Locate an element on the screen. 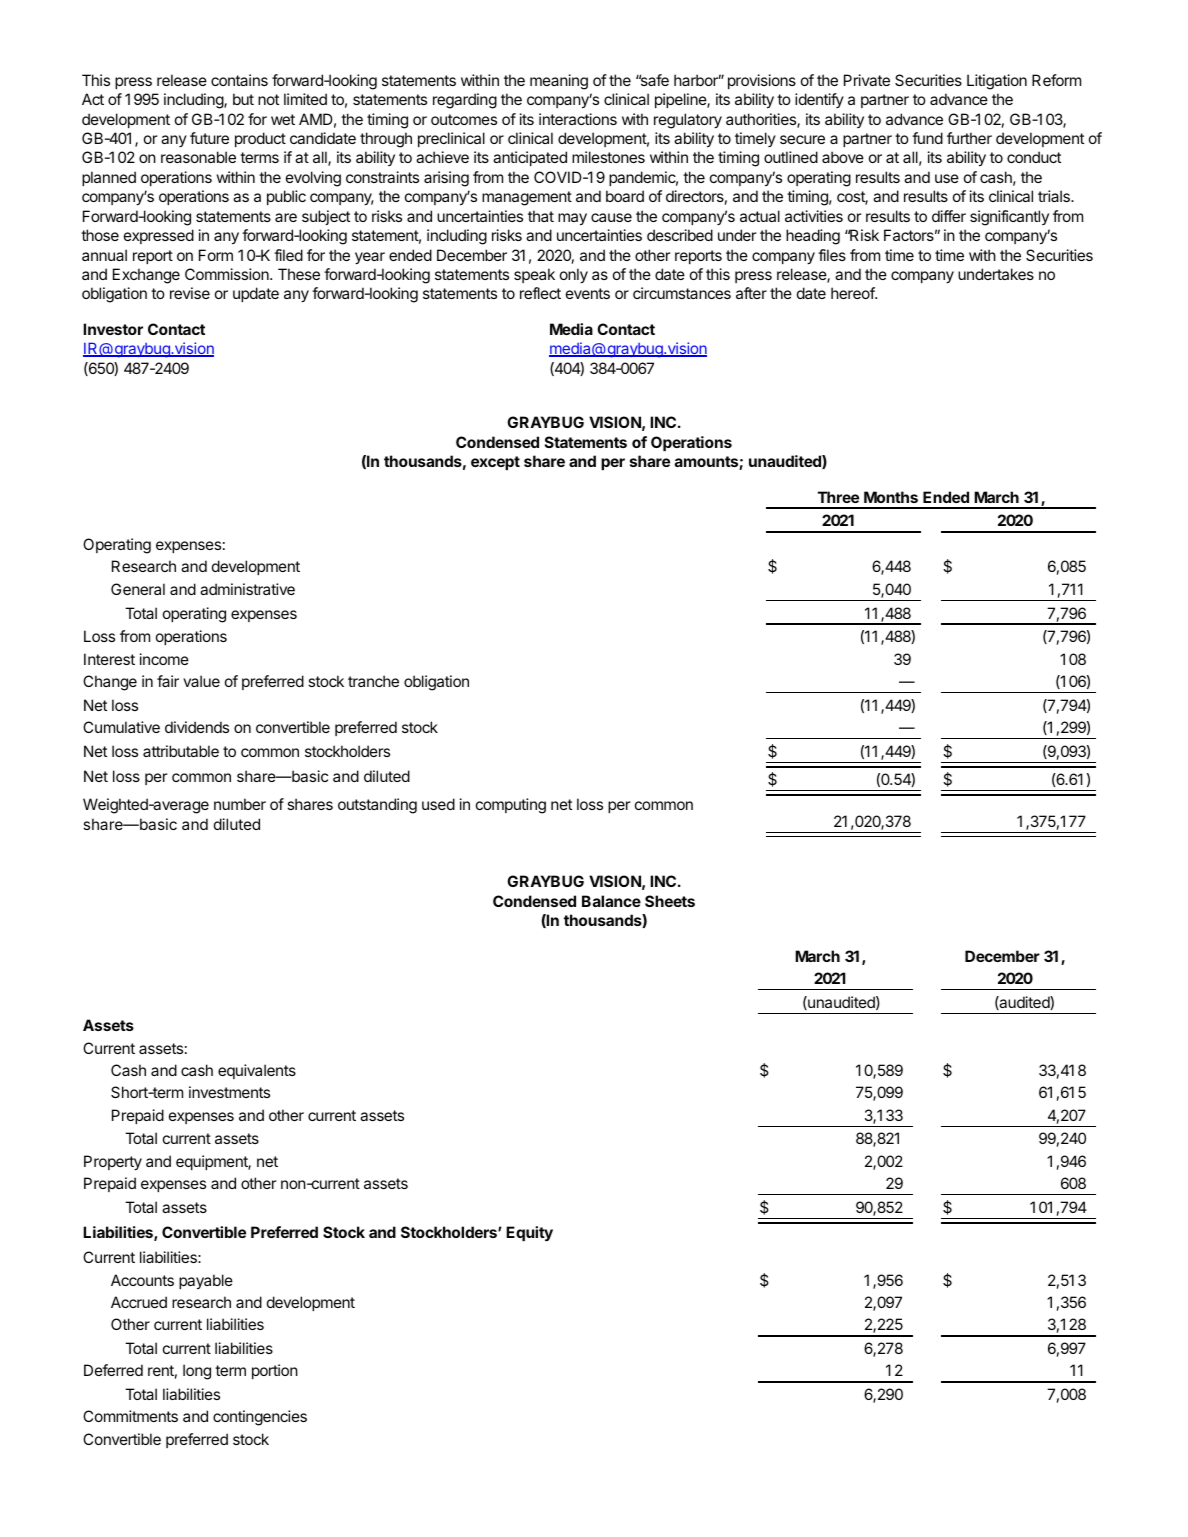  Sheets is located at coordinates (670, 901).
